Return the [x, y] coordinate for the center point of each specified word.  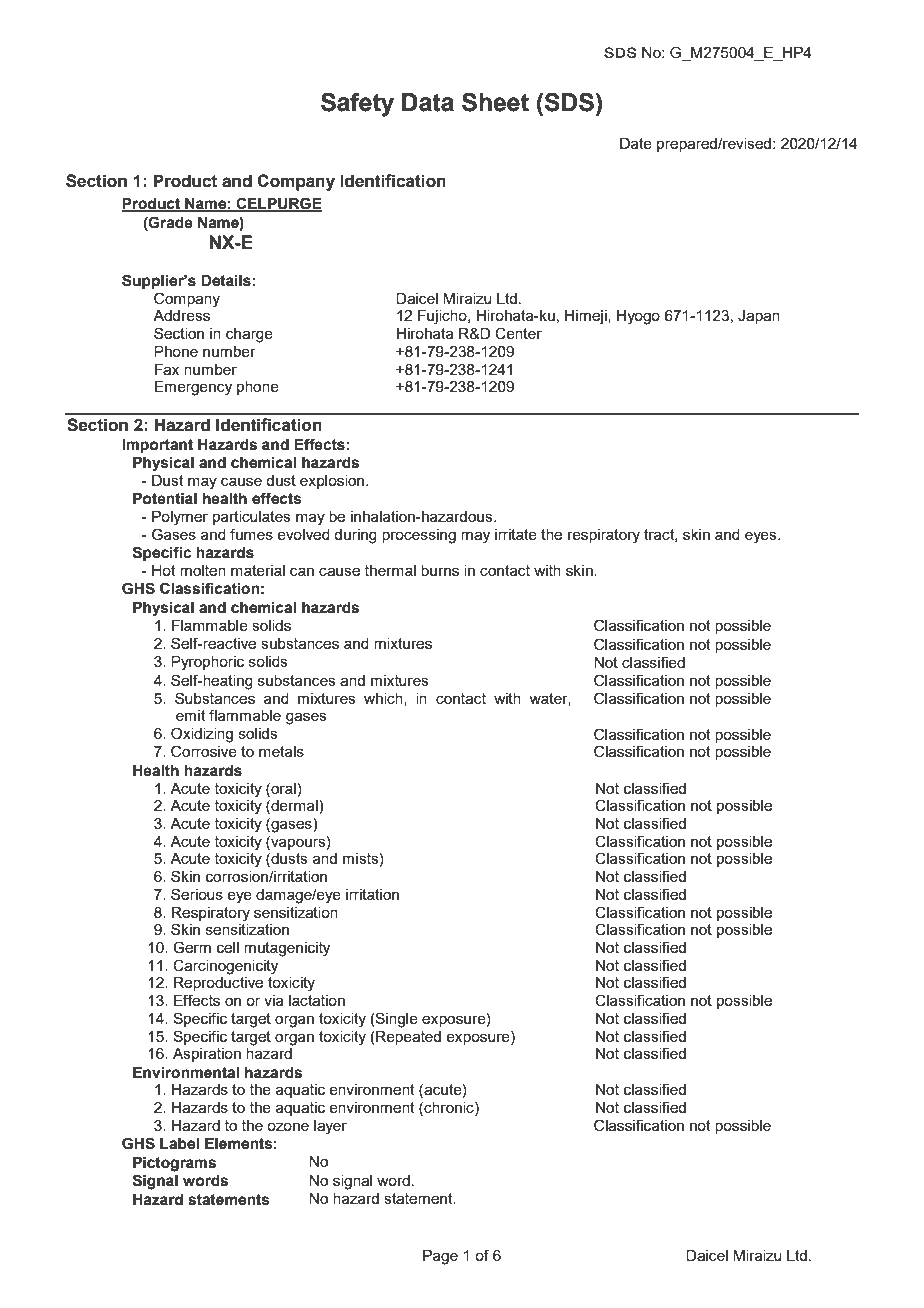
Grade [170, 222]
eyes [762, 537]
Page [440, 1257]
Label [179, 1144]
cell [228, 947]
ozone [288, 1126]
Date [636, 143]
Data [428, 102]
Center [518, 333]
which [384, 699]
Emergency [193, 388]
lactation [317, 1000]
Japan [759, 317]
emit [191, 715]
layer [330, 1127]
